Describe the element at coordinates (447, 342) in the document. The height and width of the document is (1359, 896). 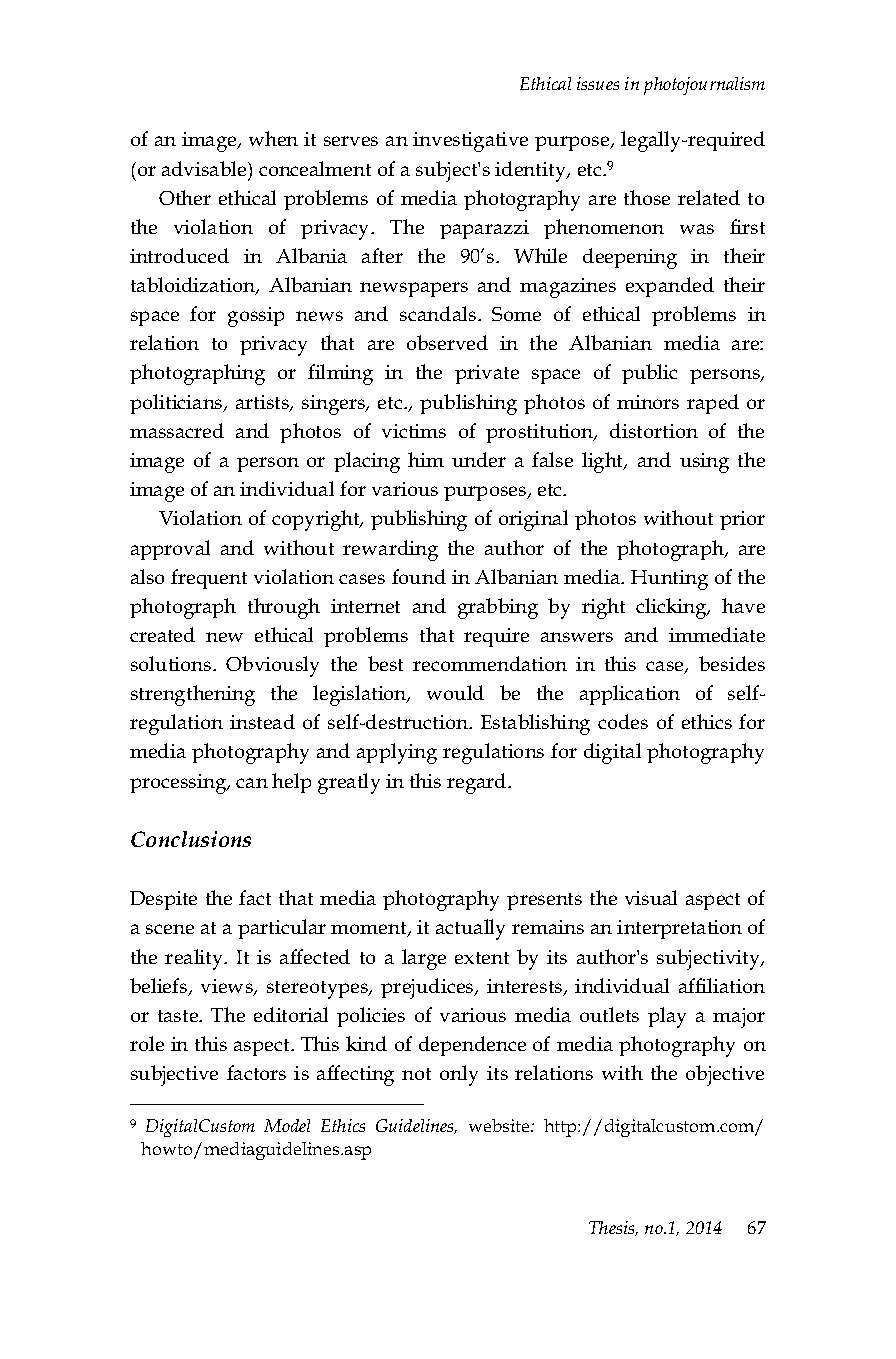
I see `observed` at that location.
